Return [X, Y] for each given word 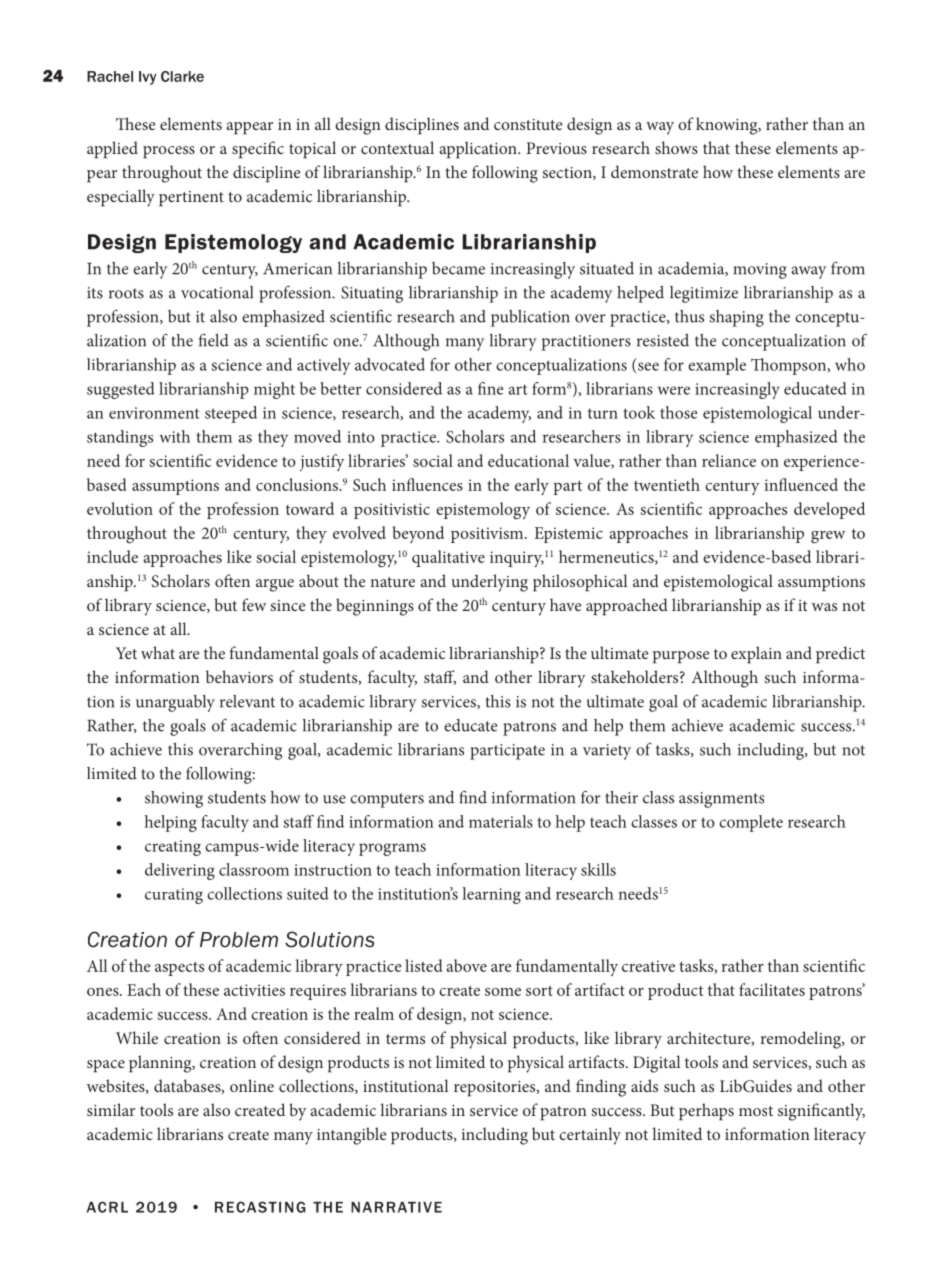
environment [154, 413]
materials [501, 821]
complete [751, 823]
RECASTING [260, 1207]
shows [676, 147]
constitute [528, 124]
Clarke [182, 76]
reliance [729, 460]
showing [174, 799]
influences [427, 484]
